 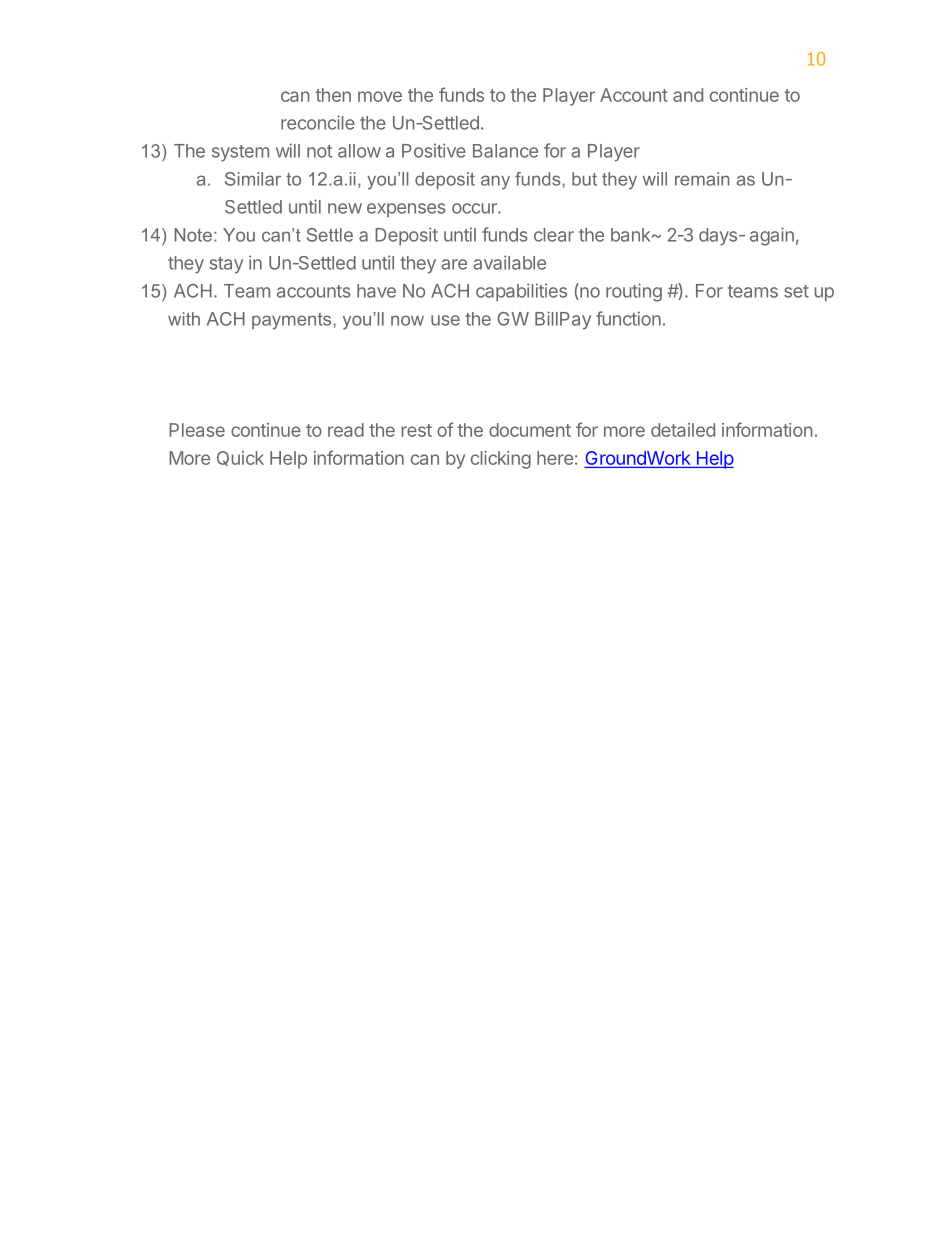 What do you see at coordinates (475, 208) in the screenshot?
I see `occur` at bounding box center [475, 208].
